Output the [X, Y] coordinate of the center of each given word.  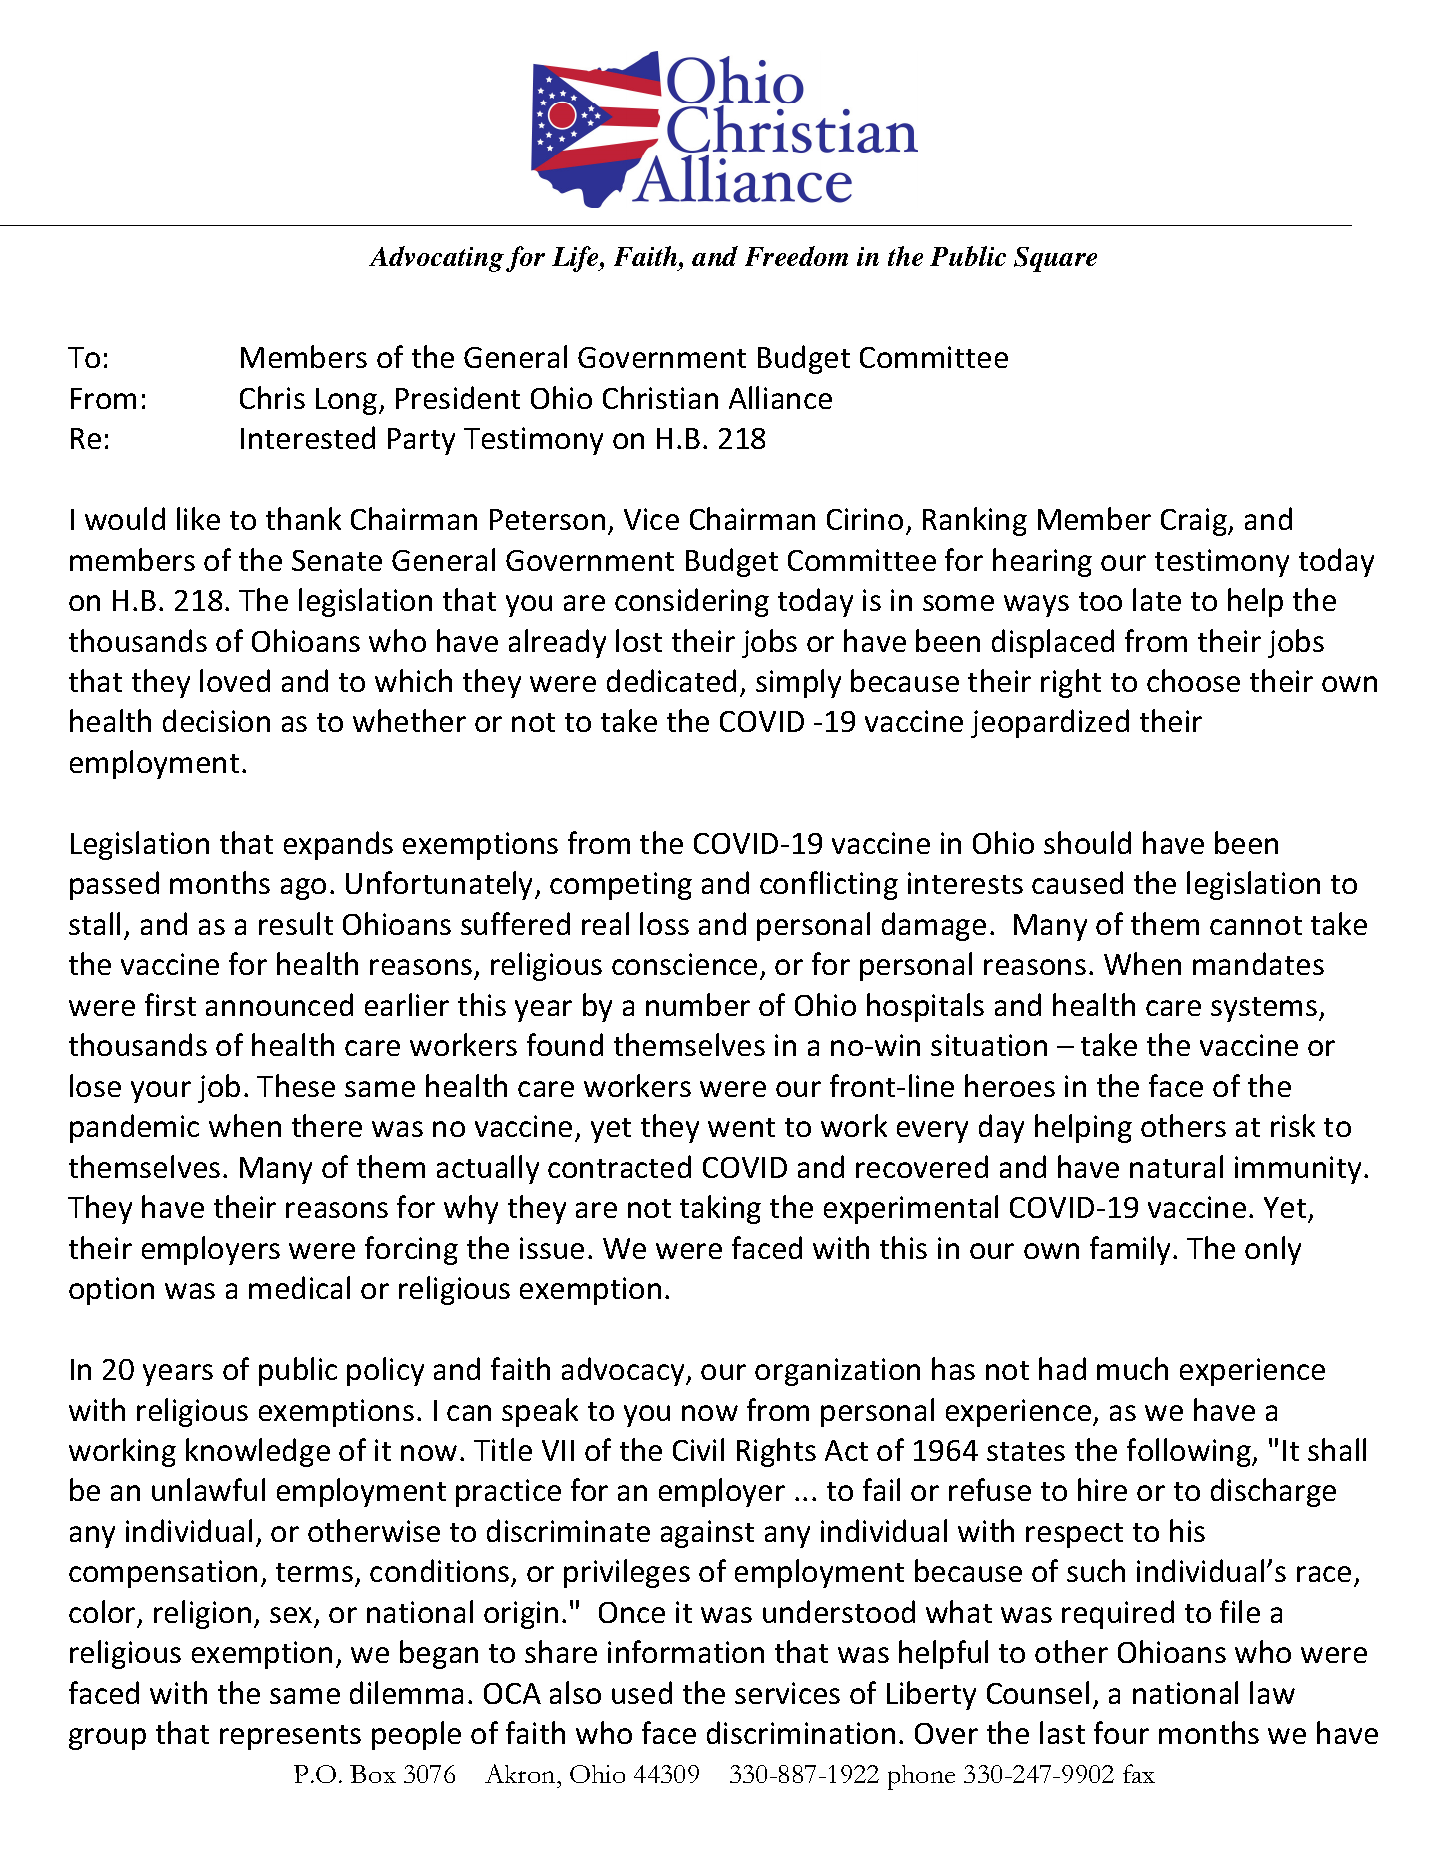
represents [290, 1737]
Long [348, 401]
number [698, 1004]
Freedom [796, 256]
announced [279, 1004]
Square [1055, 259]
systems [1265, 1009]
